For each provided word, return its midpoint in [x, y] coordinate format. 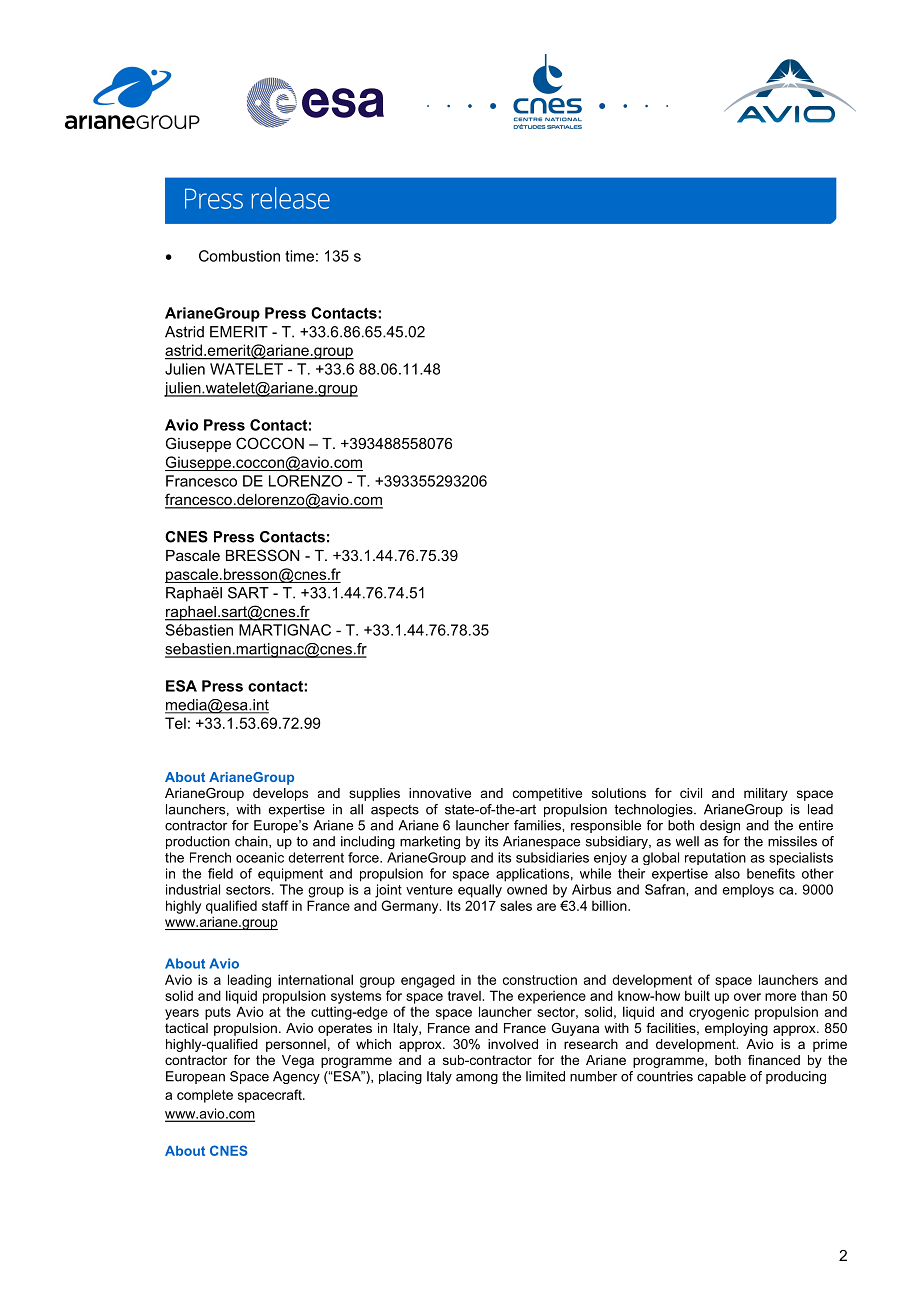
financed [774, 1060]
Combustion [239, 256]
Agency [296, 1077]
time [299, 256]
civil [691, 793]
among [477, 1079]
